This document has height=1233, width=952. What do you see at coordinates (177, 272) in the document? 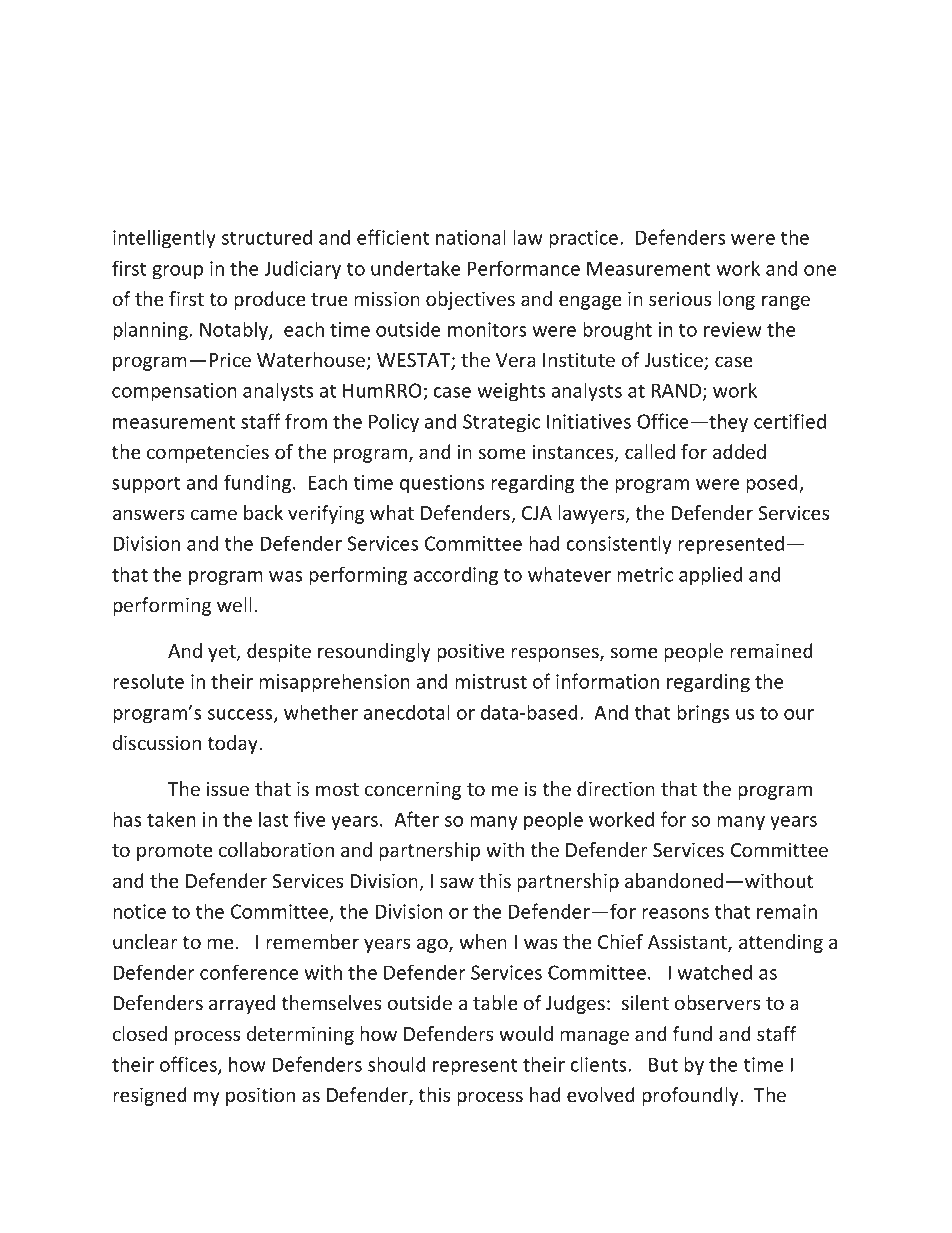
I see `group` at bounding box center [177, 272].
